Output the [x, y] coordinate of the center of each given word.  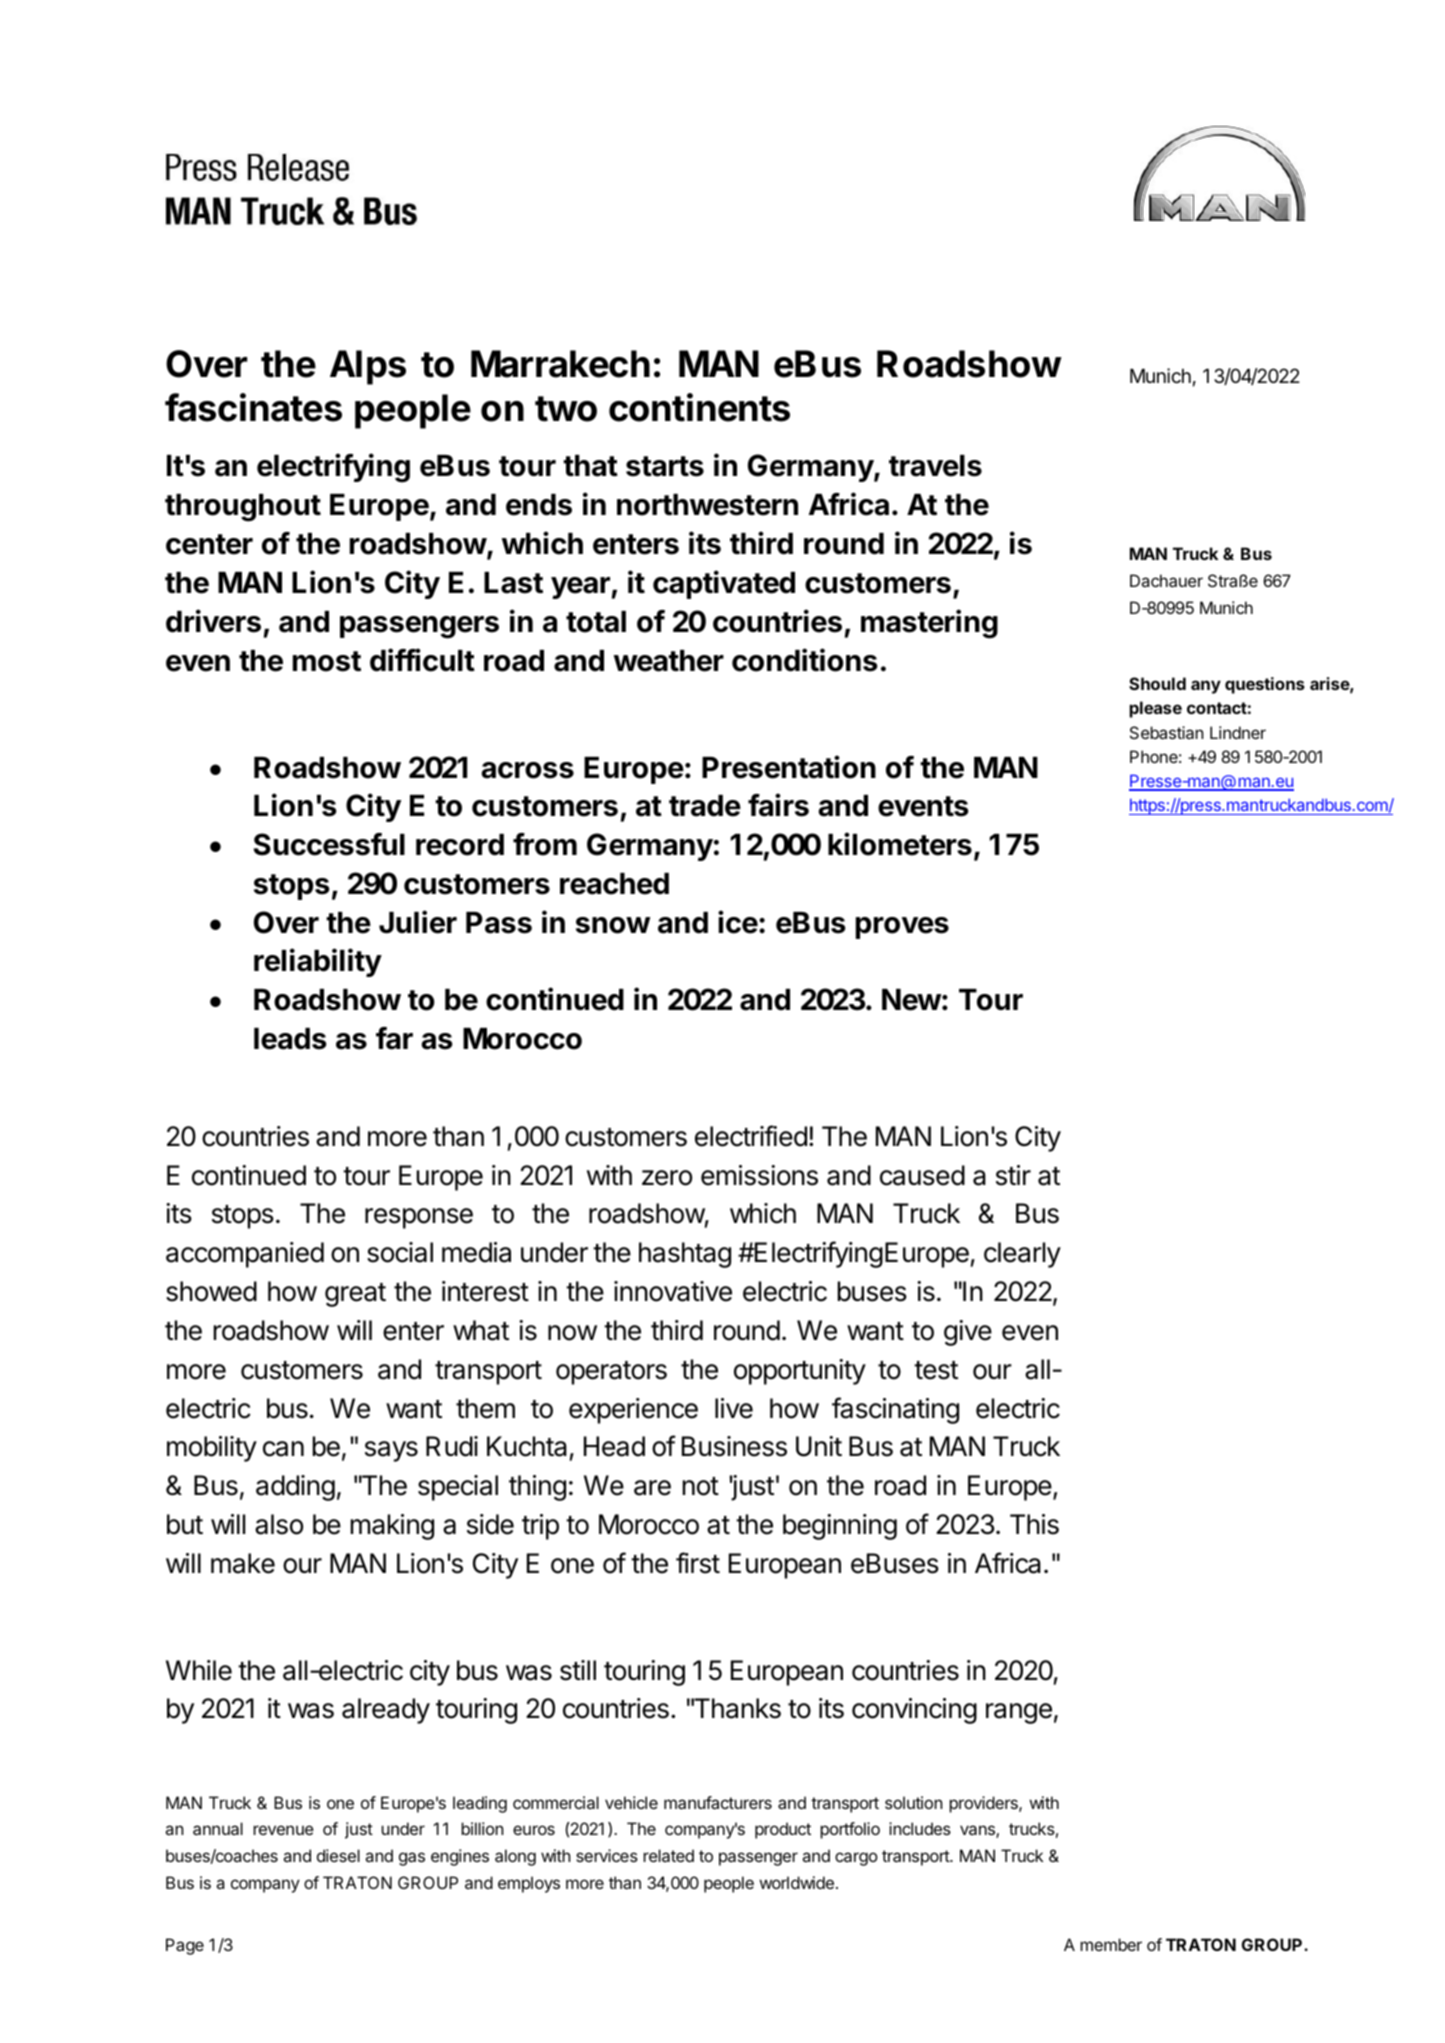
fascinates [253, 407]
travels [935, 466]
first [698, 1563]
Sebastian [1166, 732]
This [1034, 1524]
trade [705, 806]
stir [1013, 1175]
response [419, 1218]
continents [699, 407]
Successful [329, 844]
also [279, 1524]
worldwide [796, 1882]
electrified [751, 1136]
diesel [338, 1855]
